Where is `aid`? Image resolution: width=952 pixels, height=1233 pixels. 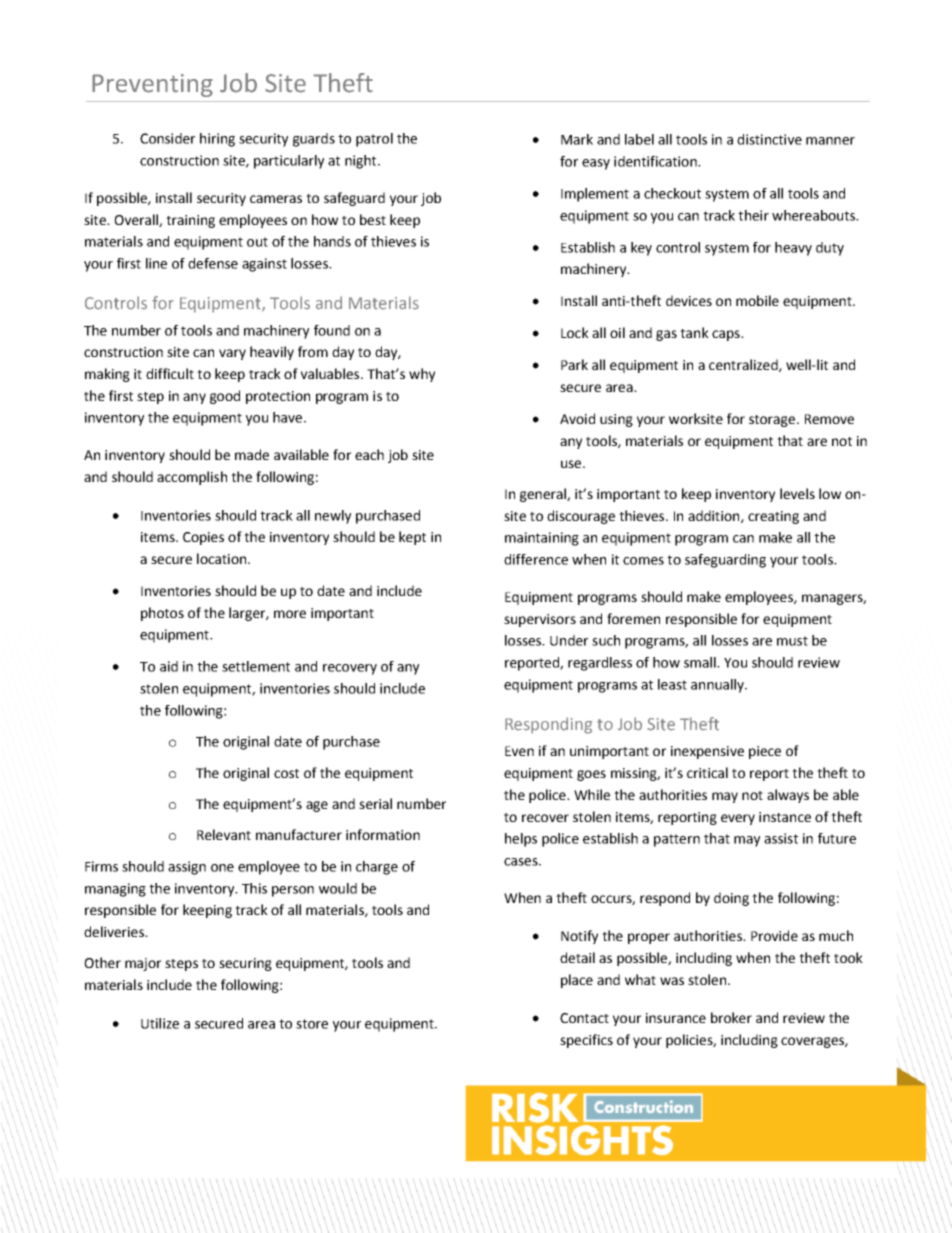
aid is located at coordinates (169, 666).
